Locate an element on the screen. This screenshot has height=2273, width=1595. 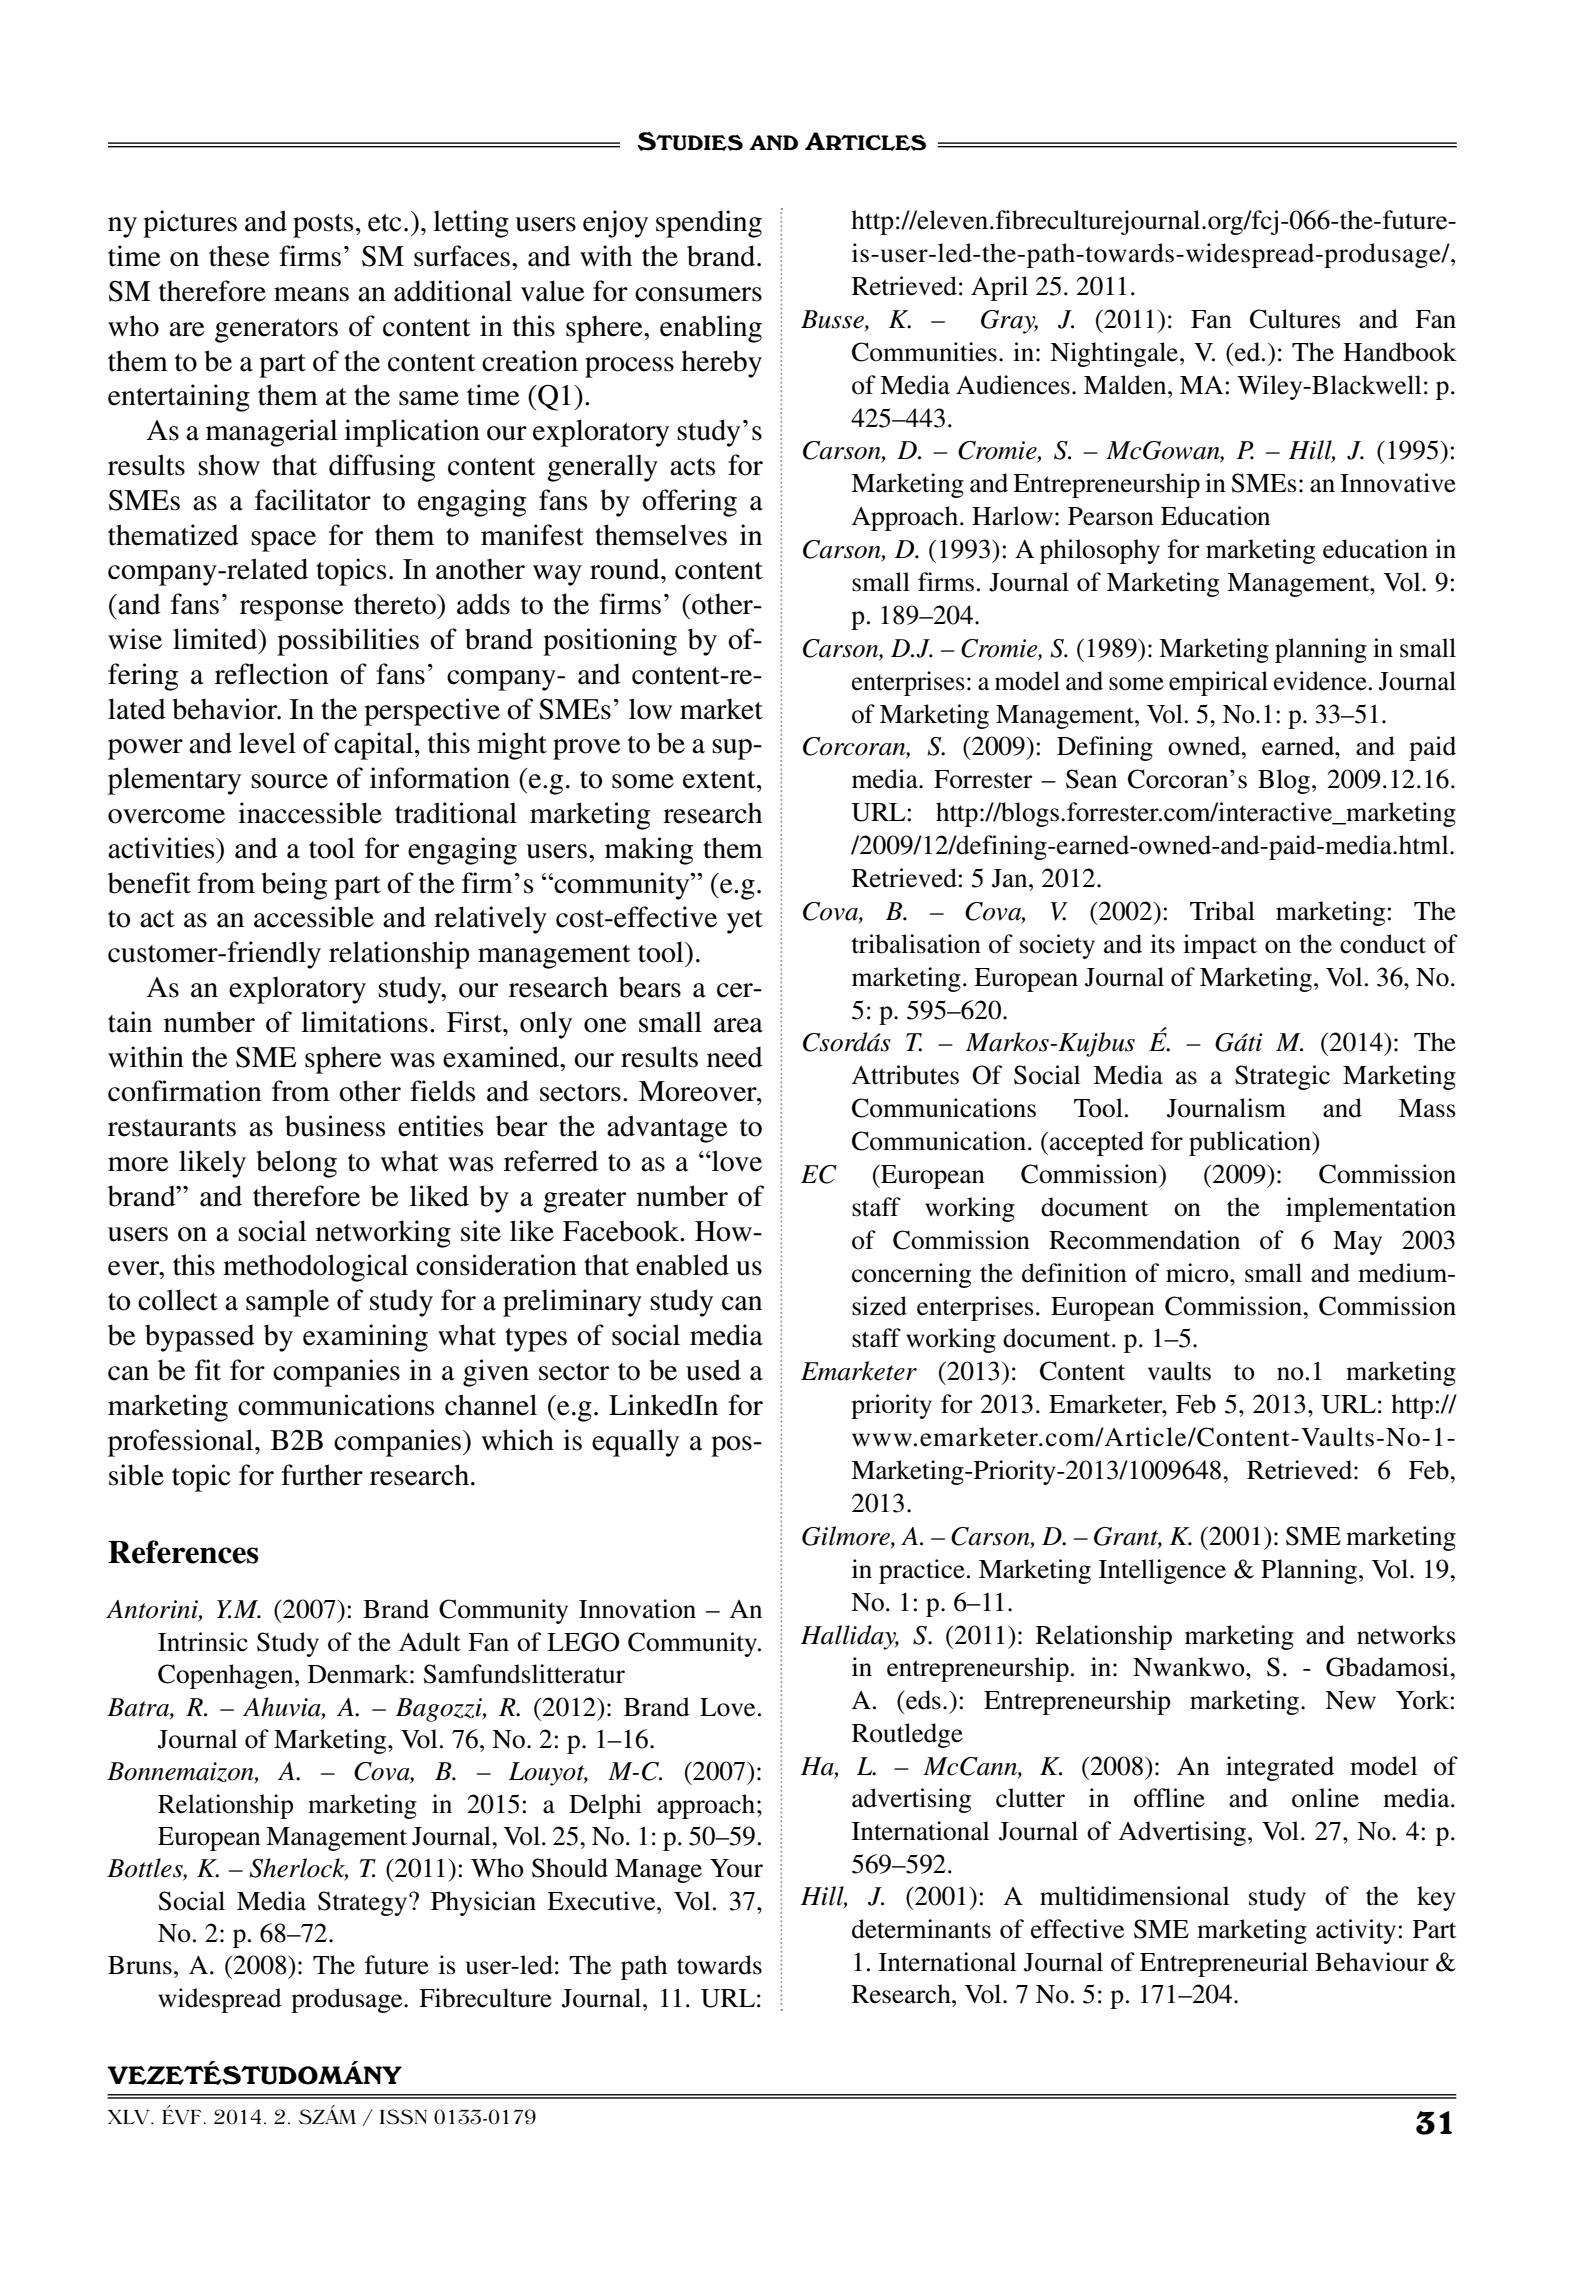
means is located at coordinates (311, 294).
